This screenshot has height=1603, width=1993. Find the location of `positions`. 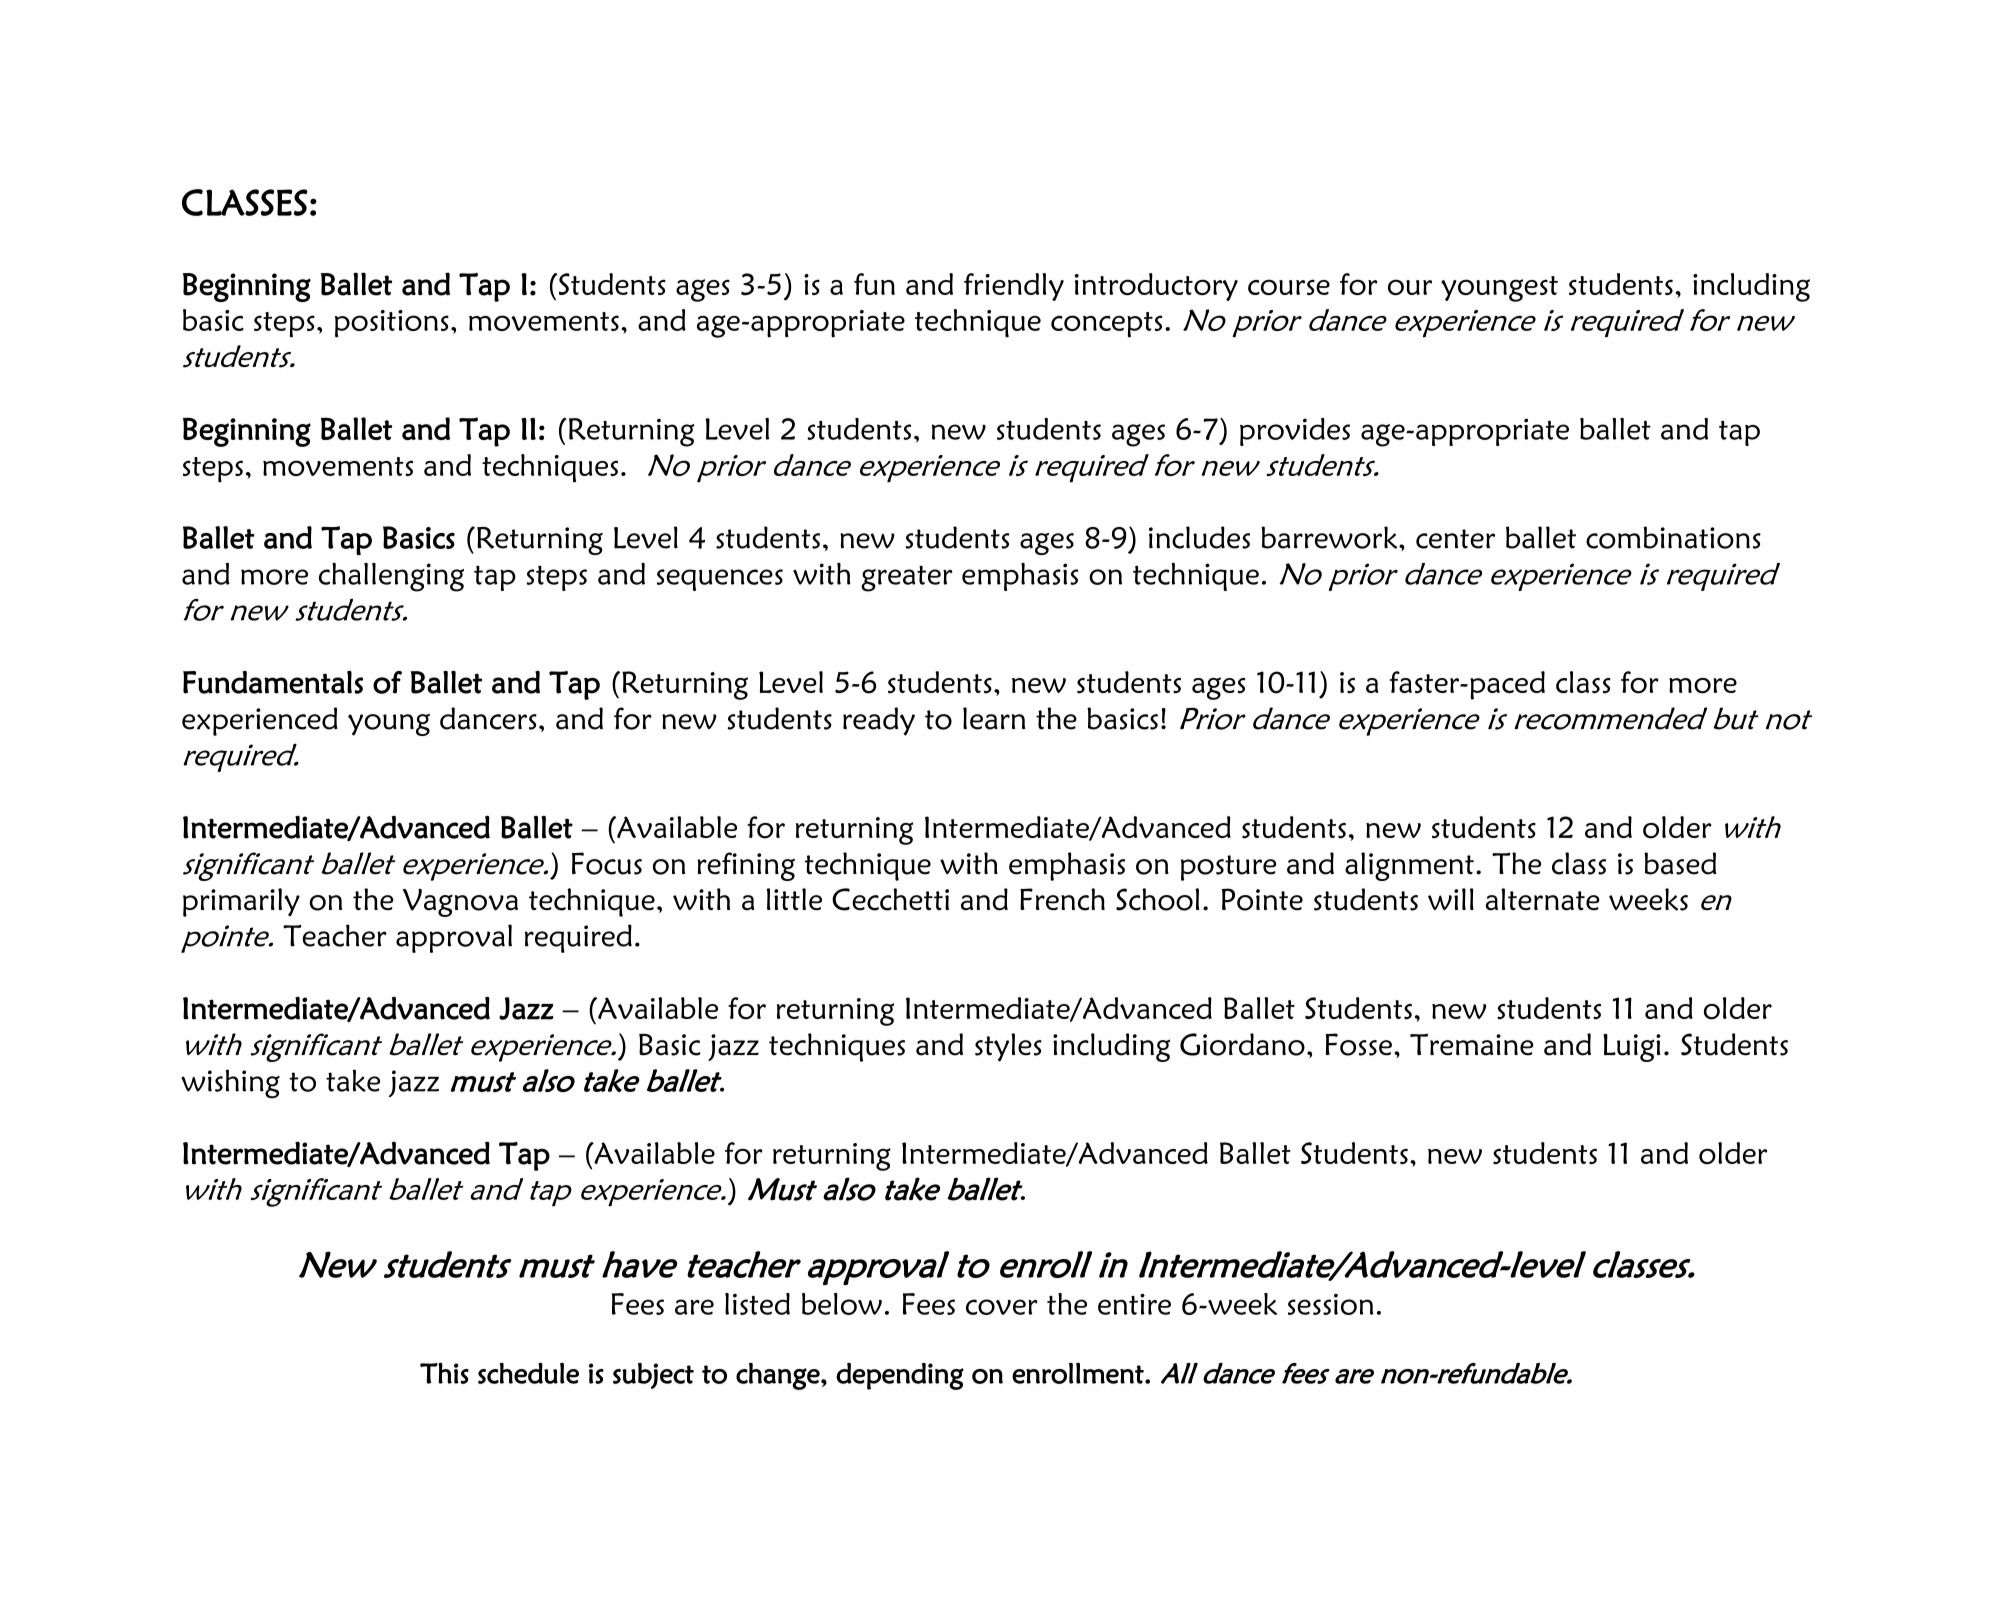

positions is located at coordinates (392, 324).
